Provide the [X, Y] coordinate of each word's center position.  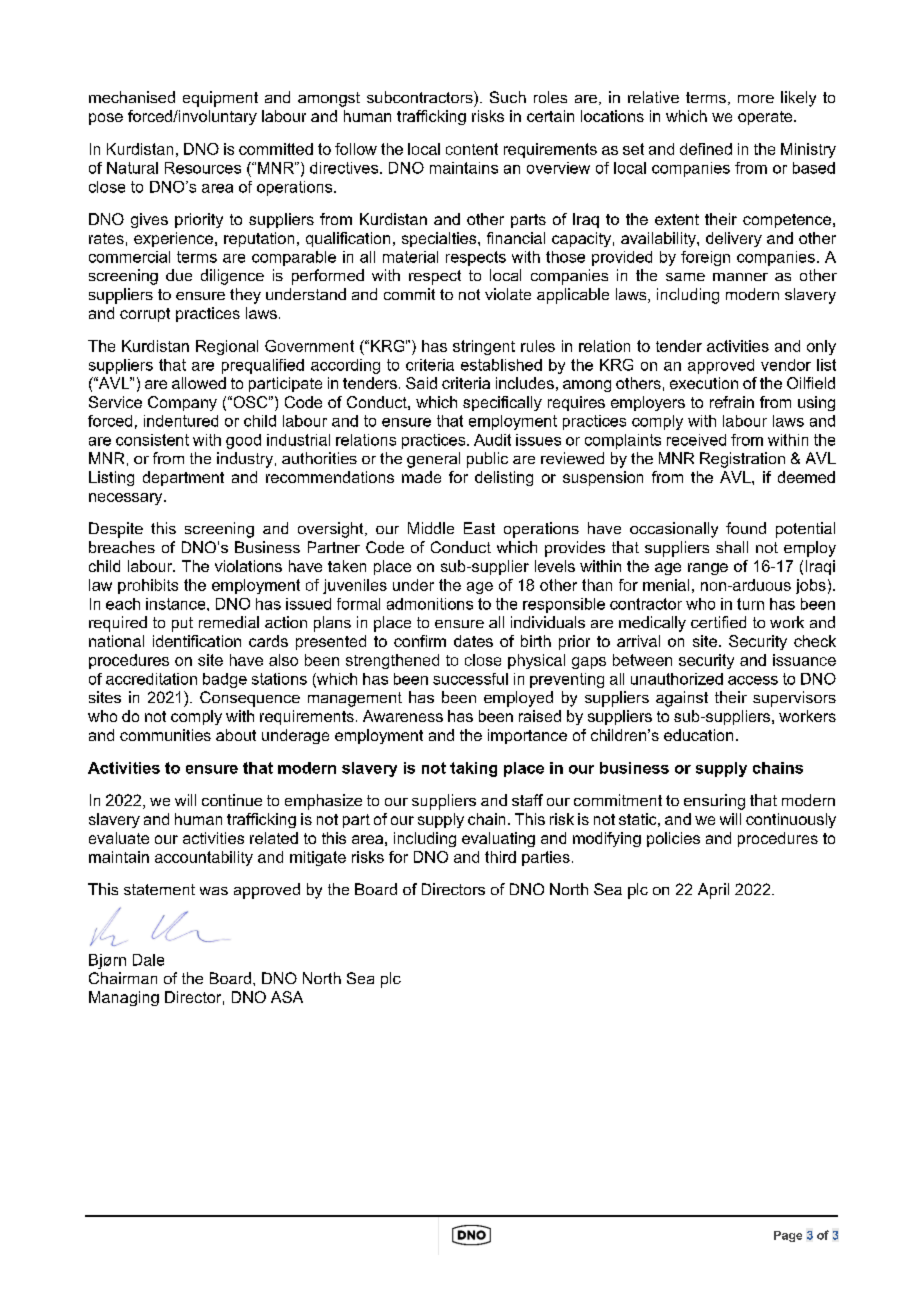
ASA [287, 997]
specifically [502, 403]
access [753, 680]
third [500, 857]
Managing [124, 998]
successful [470, 679]
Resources [203, 168]
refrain [732, 402]
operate [766, 118]
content [472, 149]
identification [197, 641]
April [713, 891]
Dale [148, 960]
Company [182, 403]
